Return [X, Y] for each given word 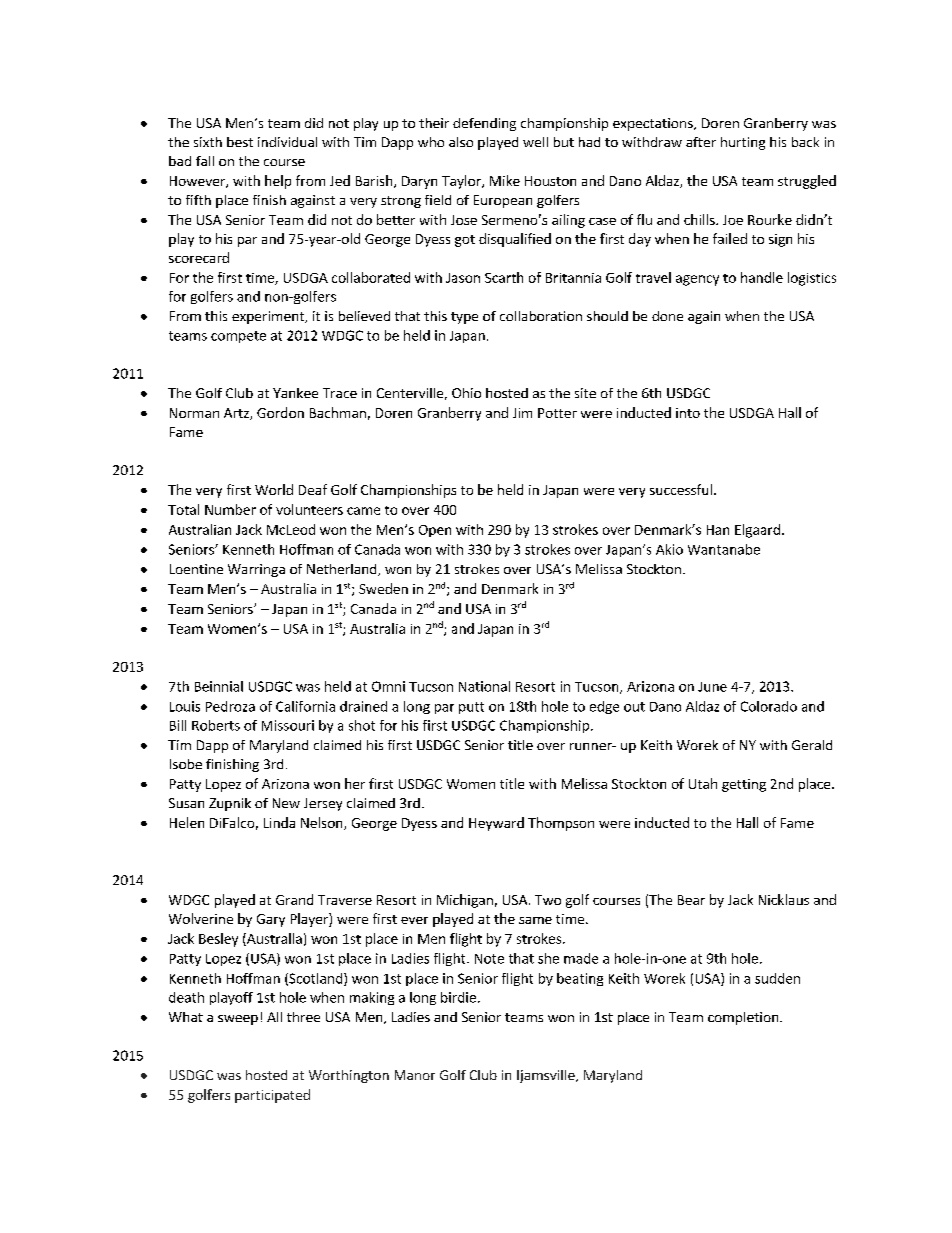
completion [744, 1018]
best [240, 142]
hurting [743, 143]
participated [272, 1096]
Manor [415, 1075]
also [461, 142]
